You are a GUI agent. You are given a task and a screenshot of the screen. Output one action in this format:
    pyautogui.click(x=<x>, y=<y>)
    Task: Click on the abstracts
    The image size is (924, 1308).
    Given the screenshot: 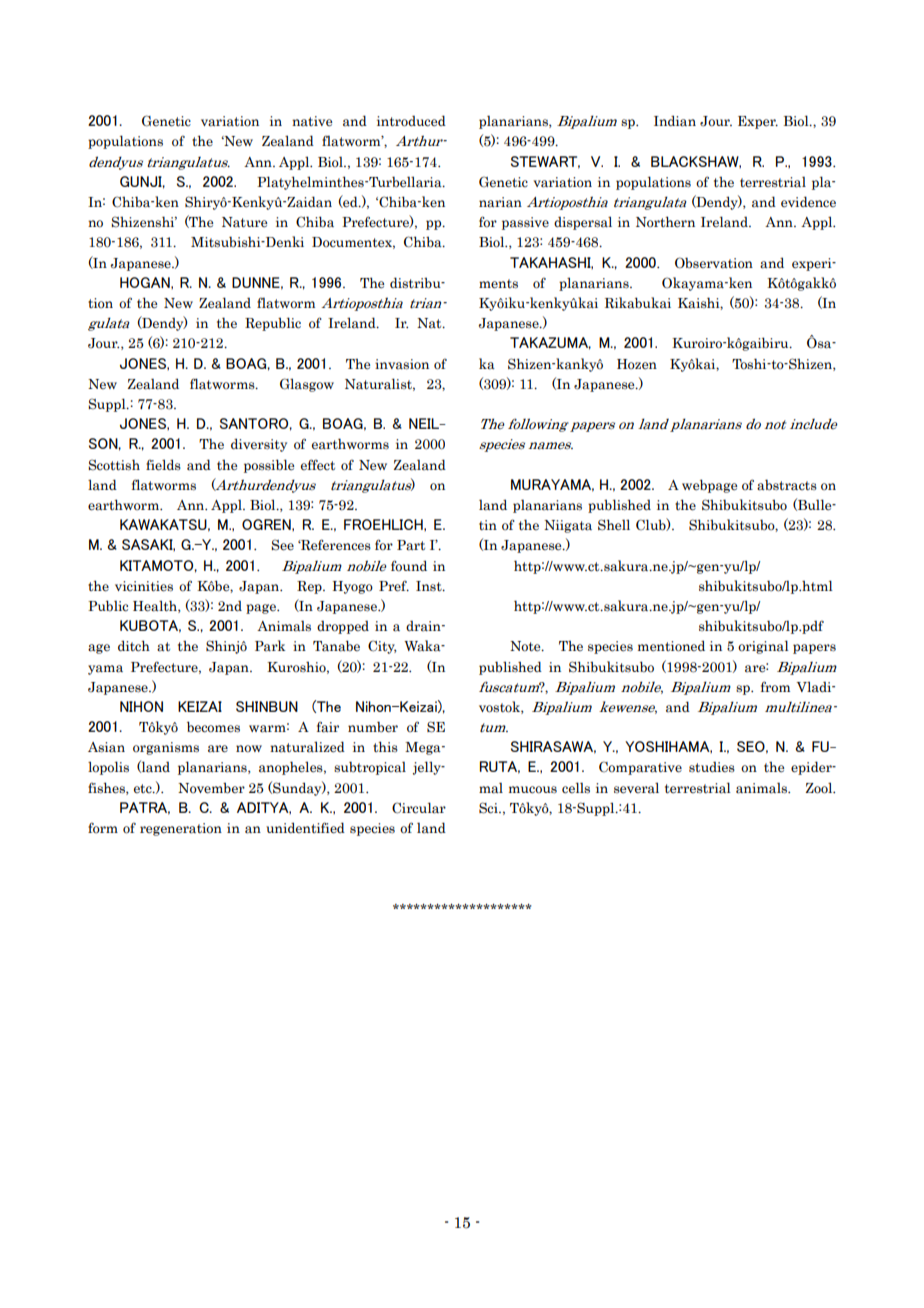 What is the action you would take?
    pyautogui.click(x=787, y=485)
